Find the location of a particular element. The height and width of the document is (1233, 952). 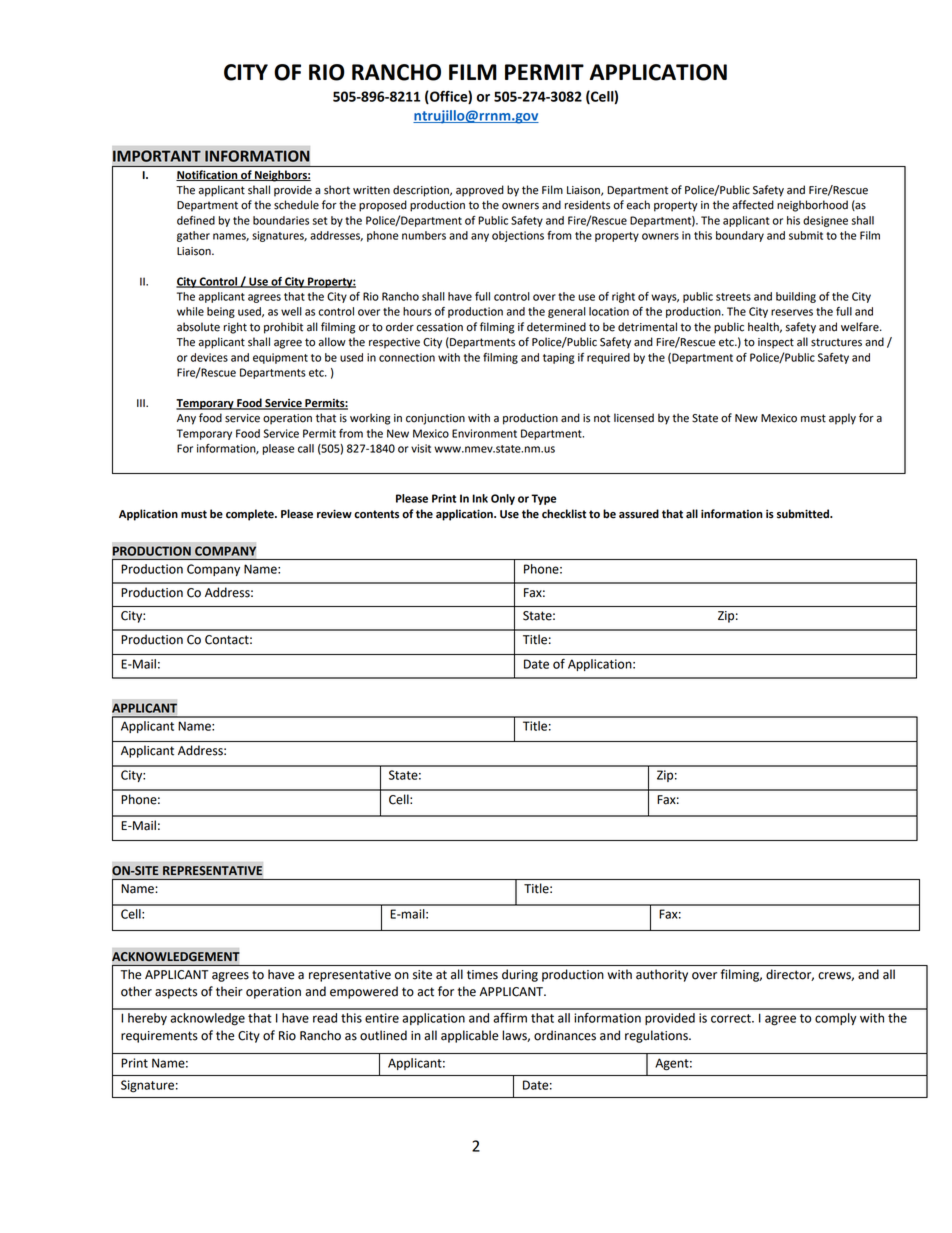

approved is located at coordinates (480, 191).
